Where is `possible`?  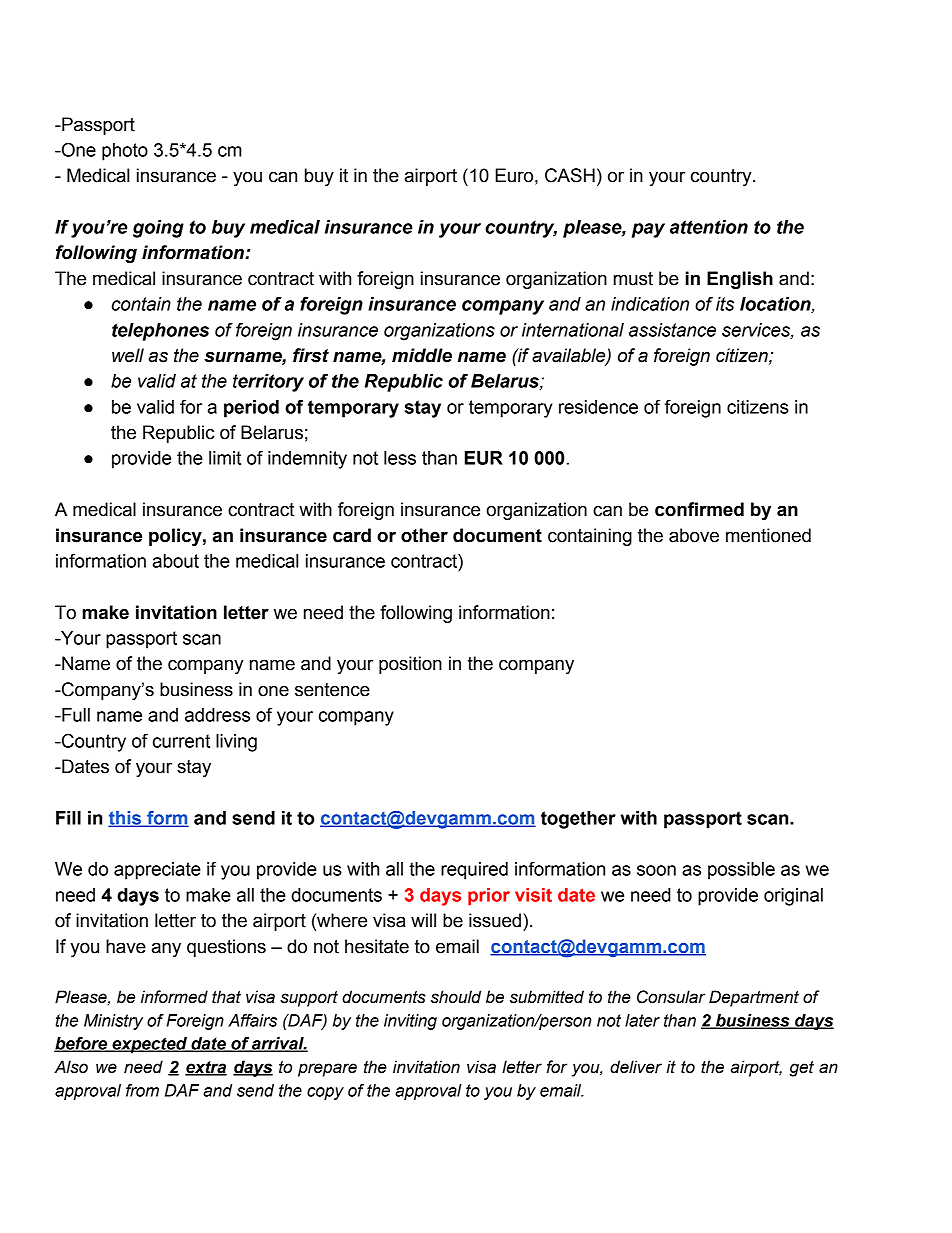
possible is located at coordinates (741, 871).
